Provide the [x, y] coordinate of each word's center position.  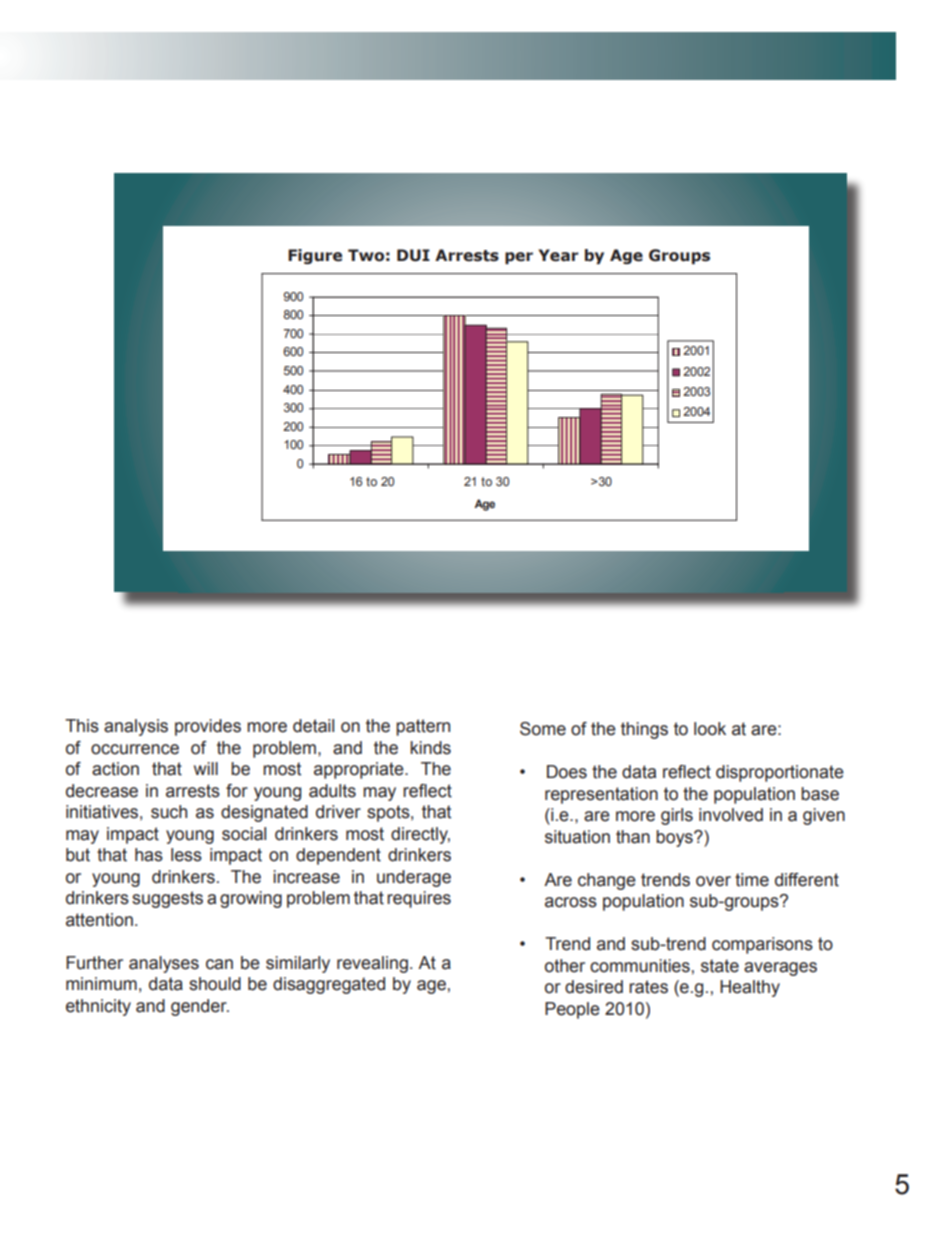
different [807, 880]
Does [567, 772]
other [565, 966]
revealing [372, 964]
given [824, 816]
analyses [164, 964]
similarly [298, 964]
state [720, 966]
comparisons [762, 945]
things [644, 730]
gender [200, 1007]
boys [675, 838]
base [820, 794]
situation [577, 837]
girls [677, 816]
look [710, 729]
